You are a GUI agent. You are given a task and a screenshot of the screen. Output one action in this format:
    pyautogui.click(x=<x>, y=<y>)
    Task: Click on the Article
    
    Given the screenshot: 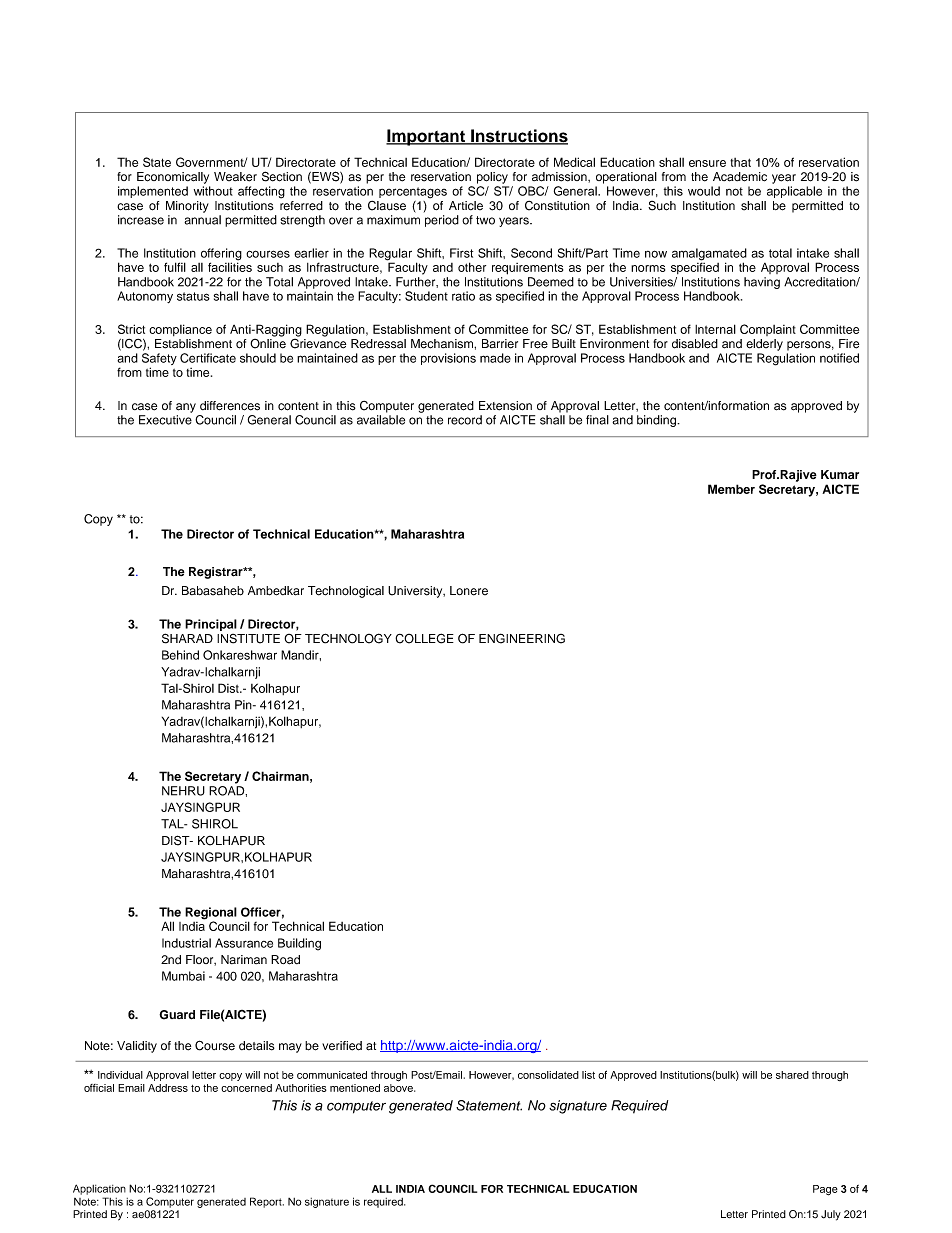 What is the action you would take?
    pyautogui.click(x=466, y=205)
